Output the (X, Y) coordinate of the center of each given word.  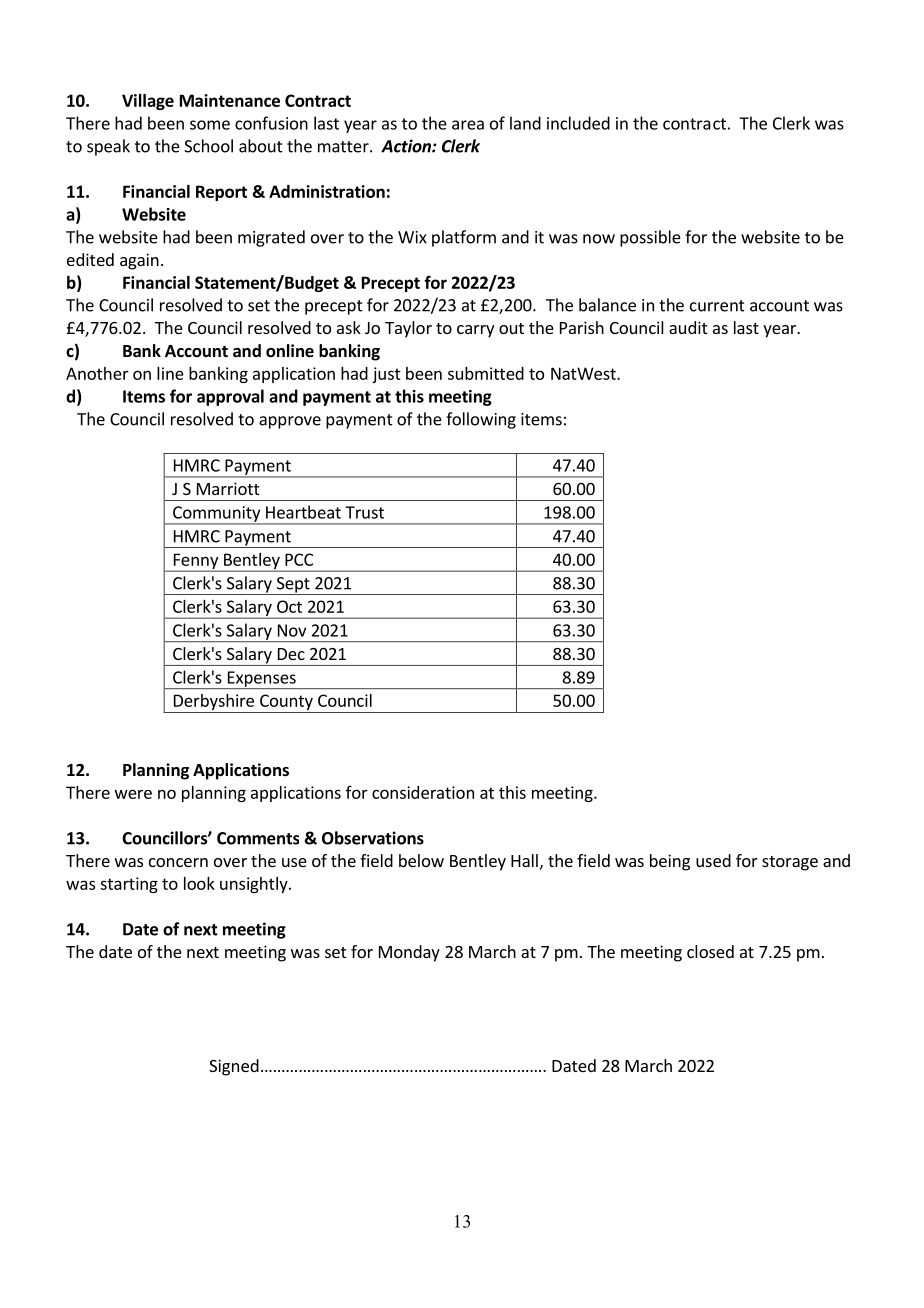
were (133, 794)
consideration (423, 792)
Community (217, 515)
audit (688, 327)
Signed (234, 1067)
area (468, 125)
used (713, 860)
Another (97, 373)
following (481, 420)
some (210, 125)
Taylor (408, 329)
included (578, 123)
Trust (364, 512)
